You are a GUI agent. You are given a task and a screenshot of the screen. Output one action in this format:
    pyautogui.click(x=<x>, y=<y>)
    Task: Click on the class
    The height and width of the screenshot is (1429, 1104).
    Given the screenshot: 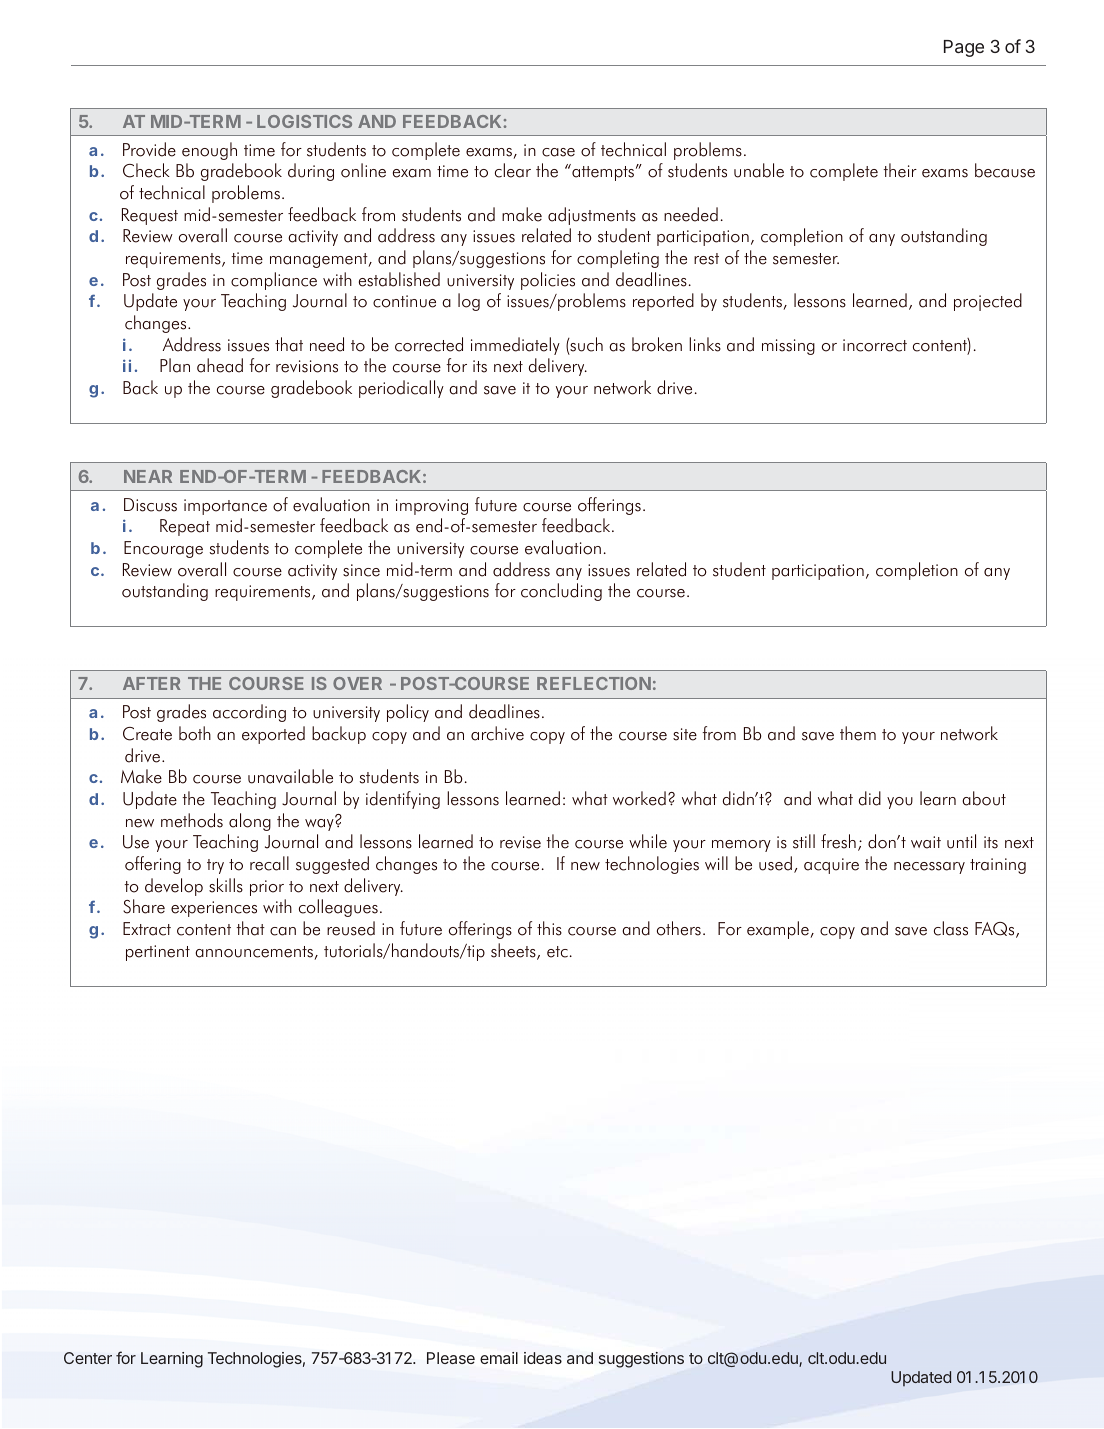 What is the action you would take?
    pyautogui.click(x=951, y=928)
